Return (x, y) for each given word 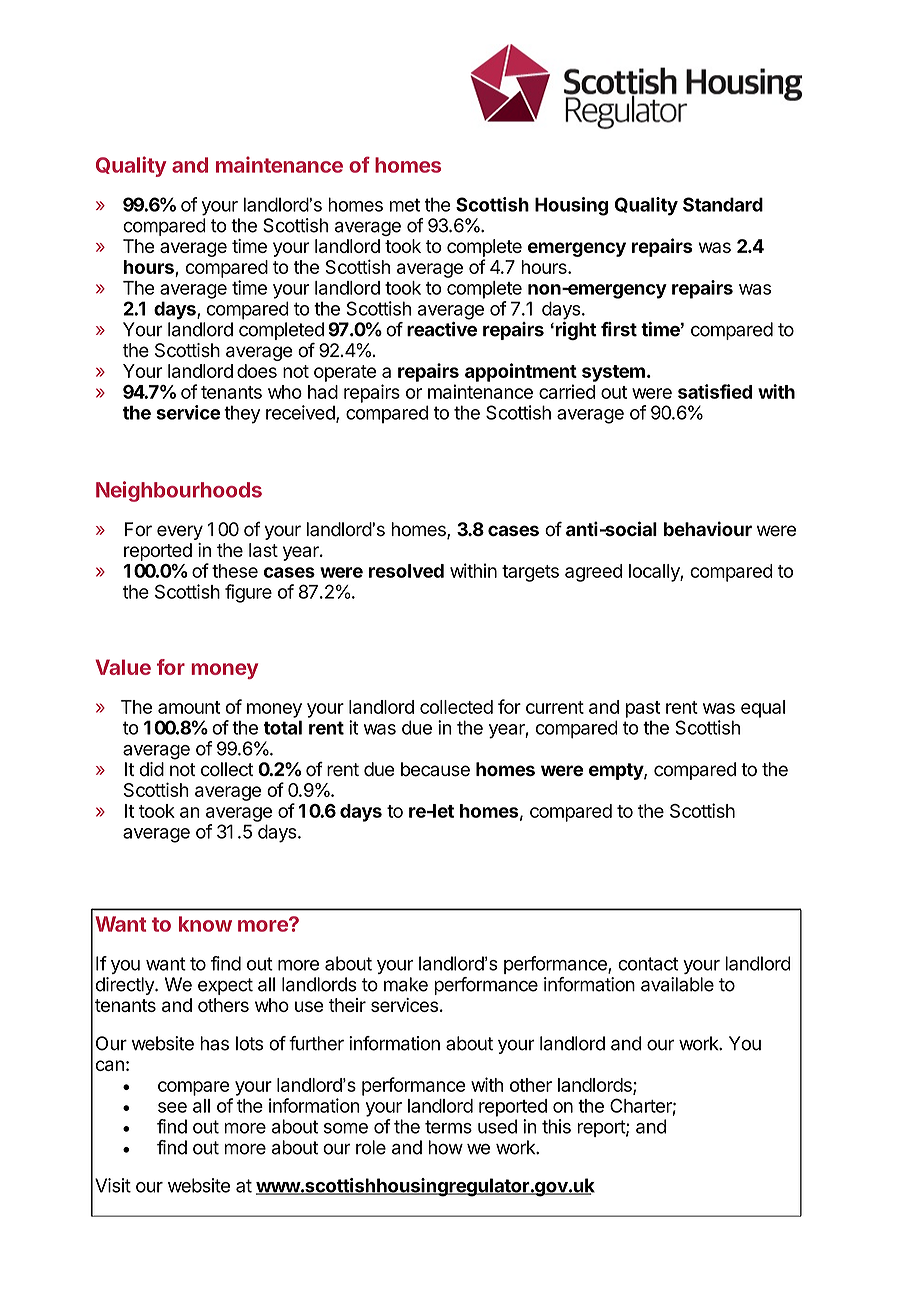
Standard (723, 204)
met (405, 205)
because (435, 769)
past (643, 709)
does (257, 371)
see (172, 1107)
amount (189, 707)
